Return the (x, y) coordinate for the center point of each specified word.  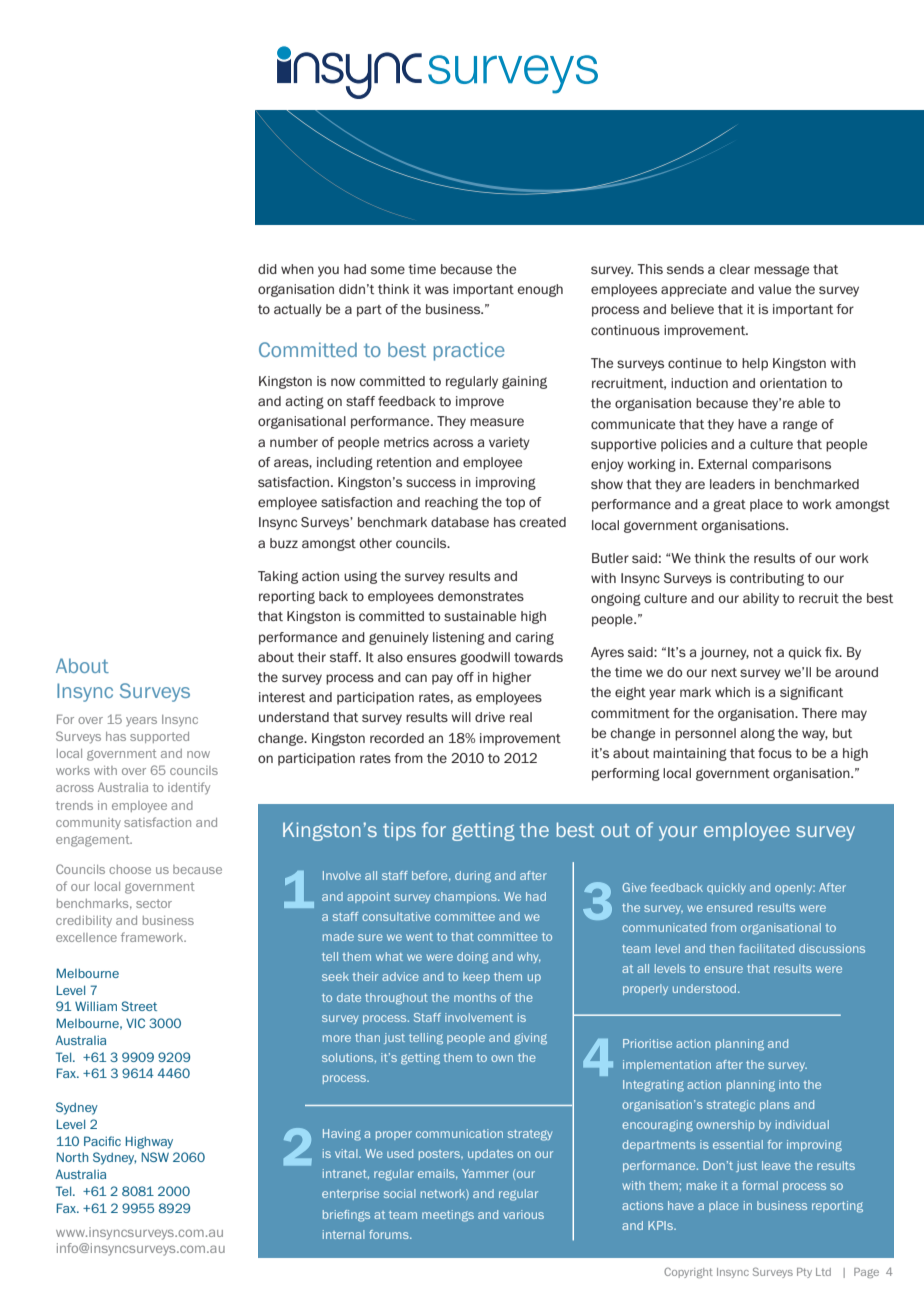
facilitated (766, 948)
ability (761, 599)
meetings (448, 1216)
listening (459, 638)
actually (298, 310)
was (437, 290)
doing (473, 958)
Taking (278, 577)
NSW (155, 1157)
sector (154, 903)
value (774, 289)
